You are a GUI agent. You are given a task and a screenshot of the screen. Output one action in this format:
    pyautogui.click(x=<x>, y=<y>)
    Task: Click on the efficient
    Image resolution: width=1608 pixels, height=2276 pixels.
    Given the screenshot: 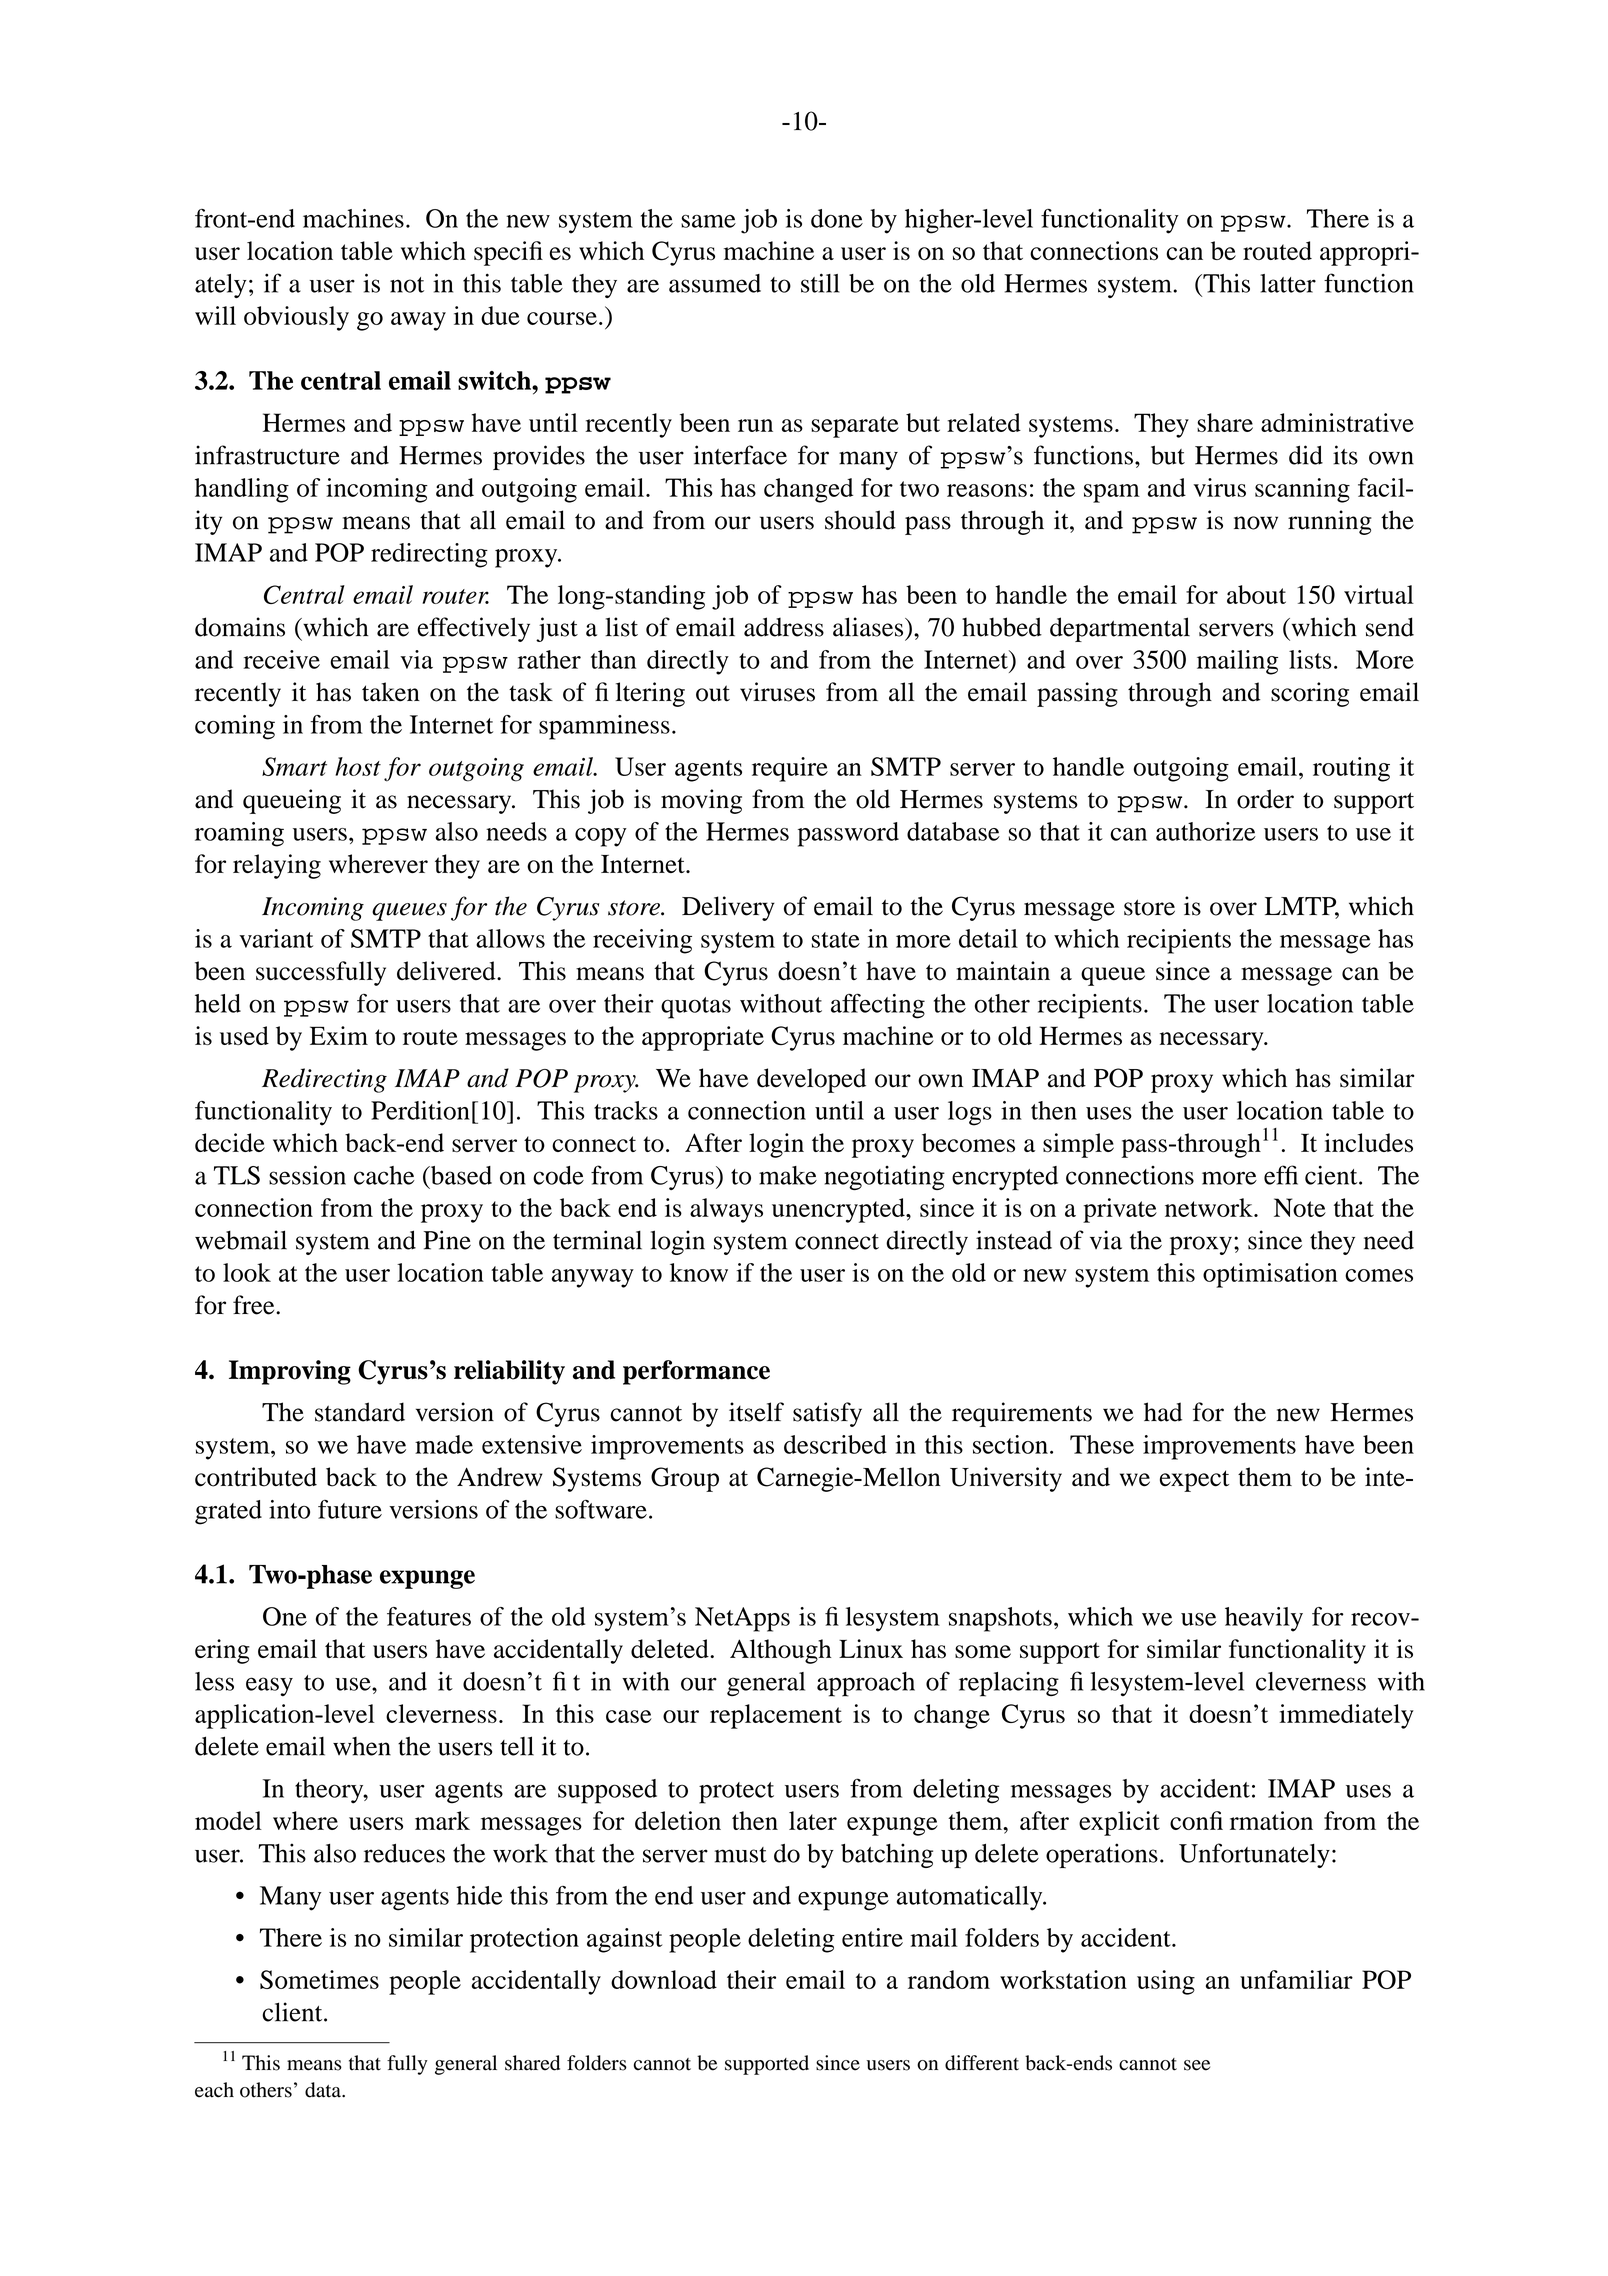 What is the action you would take?
    pyautogui.click(x=1312, y=1175)
